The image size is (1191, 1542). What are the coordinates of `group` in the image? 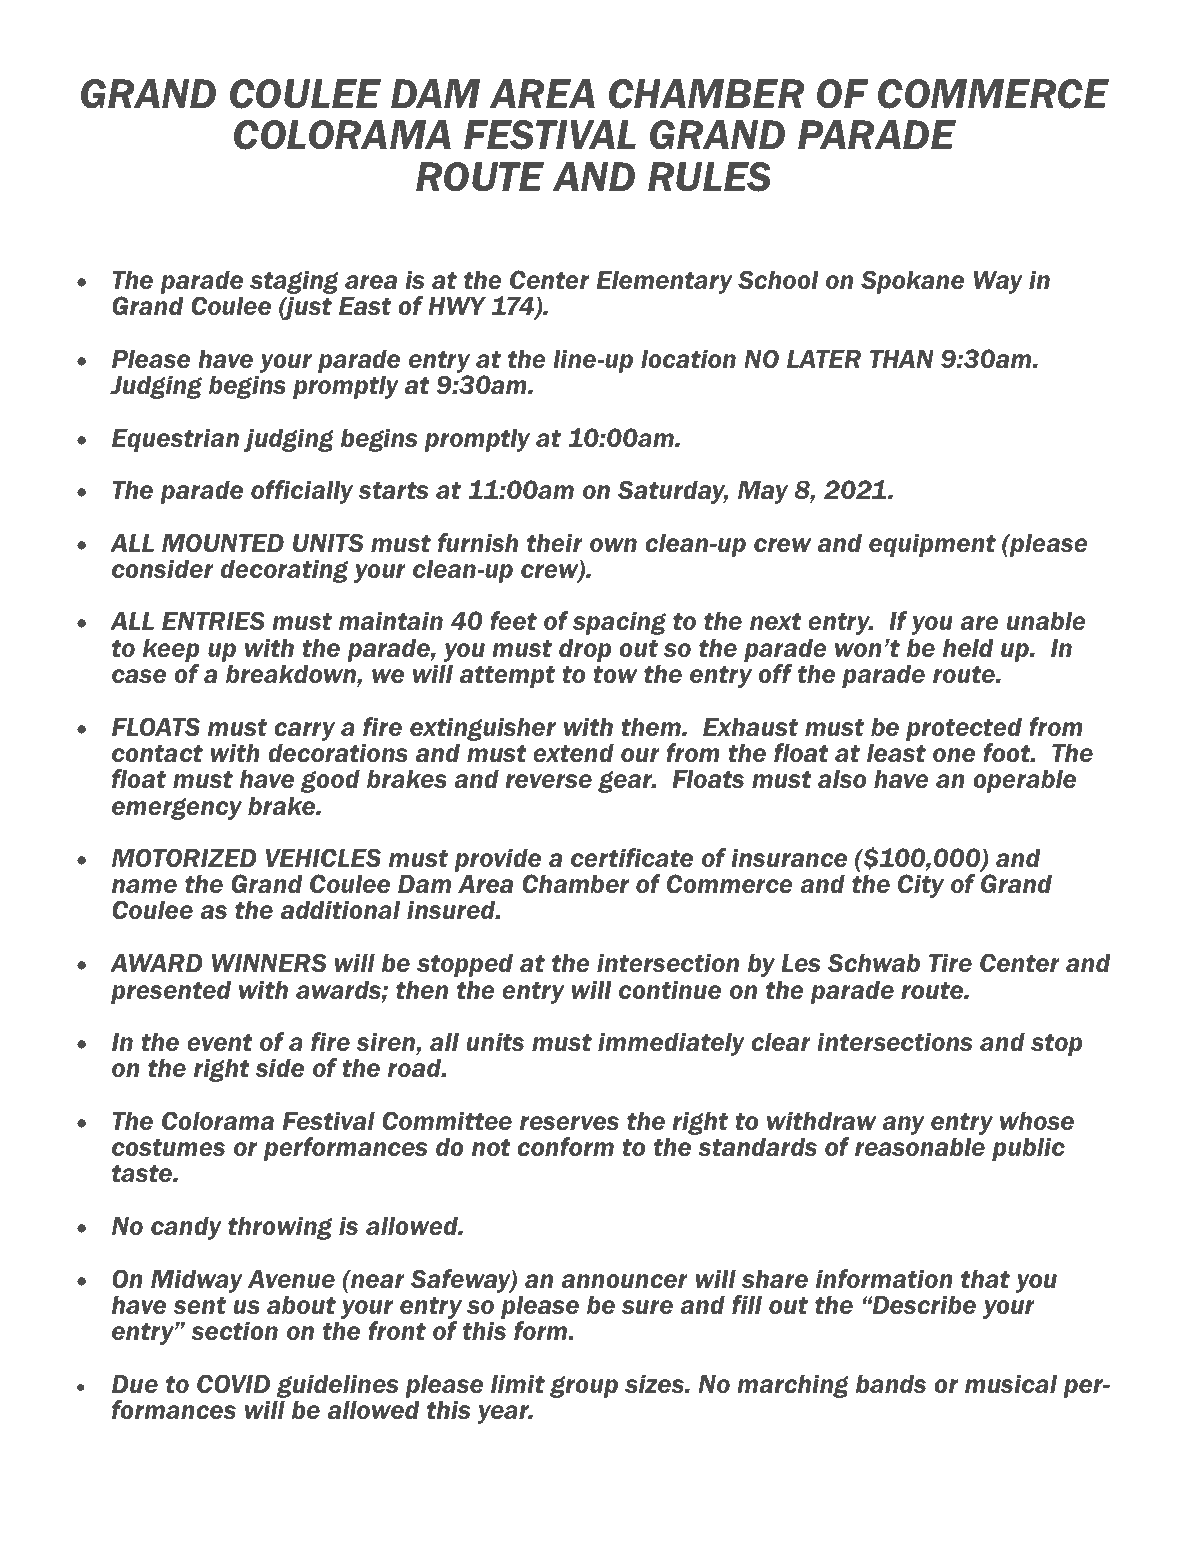 It's located at (584, 1387).
